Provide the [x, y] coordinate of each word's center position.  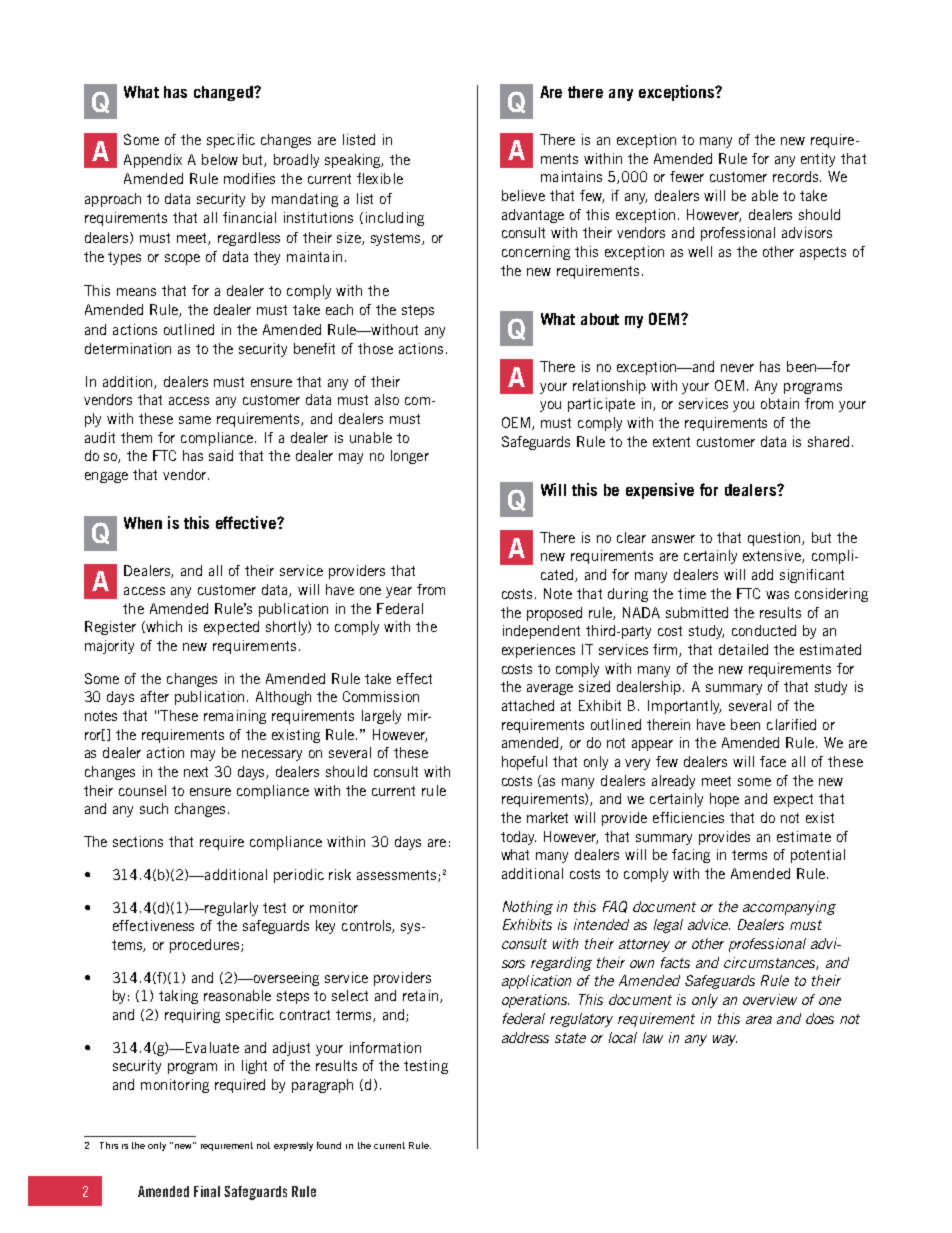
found [329, 1145]
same [195, 420]
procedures [206, 946]
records [797, 176]
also [387, 399]
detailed [743, 649]
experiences [538, 651]
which [163, 627]
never [737, 368]
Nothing [528, 908]
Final [207, 1191]
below [220, 159]
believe [523, 195]
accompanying [789, 908]
